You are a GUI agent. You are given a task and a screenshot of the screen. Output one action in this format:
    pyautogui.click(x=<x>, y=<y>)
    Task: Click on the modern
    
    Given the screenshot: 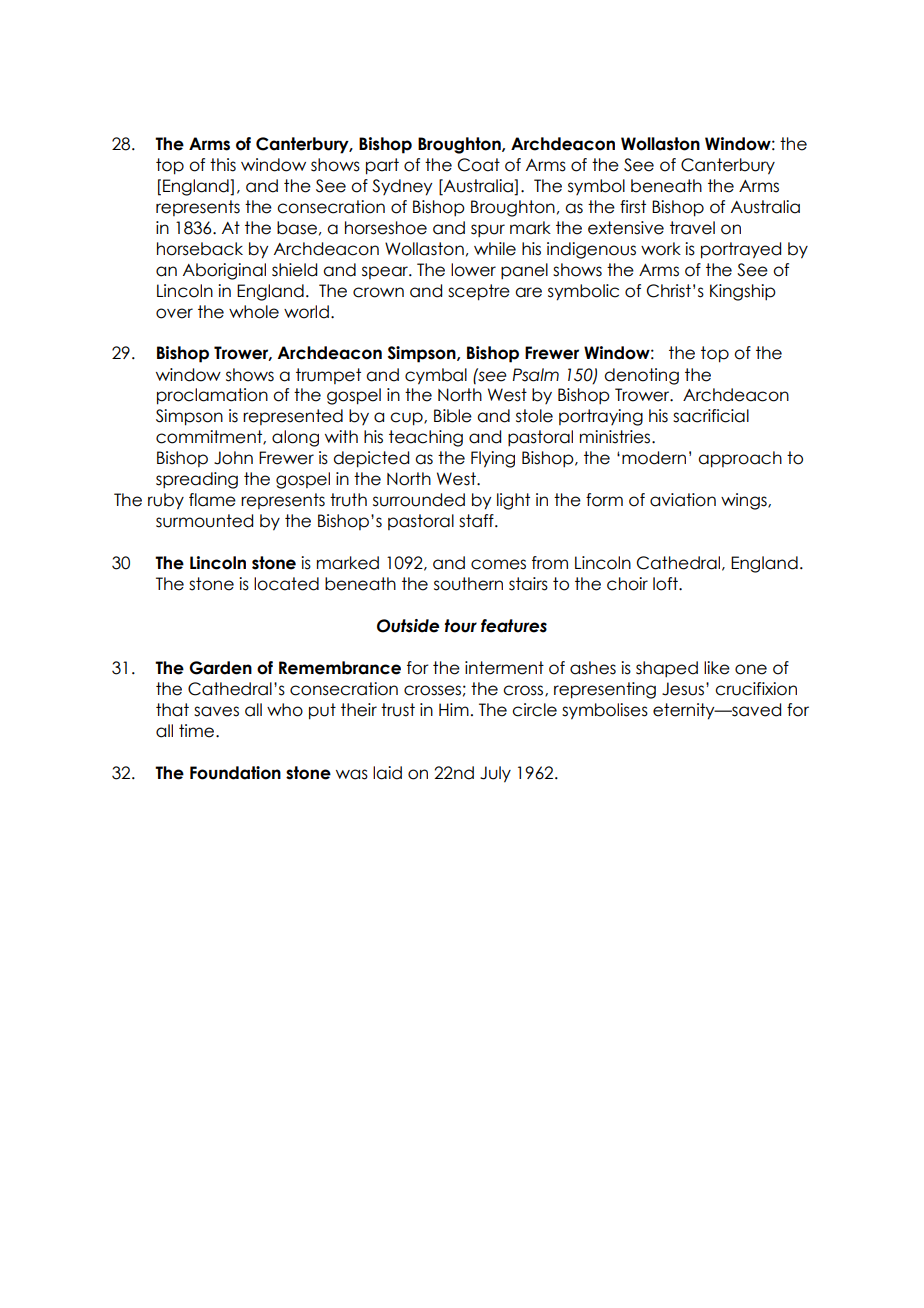 What is the action you would take?
    pyautogui.click(x=654, y=458)
